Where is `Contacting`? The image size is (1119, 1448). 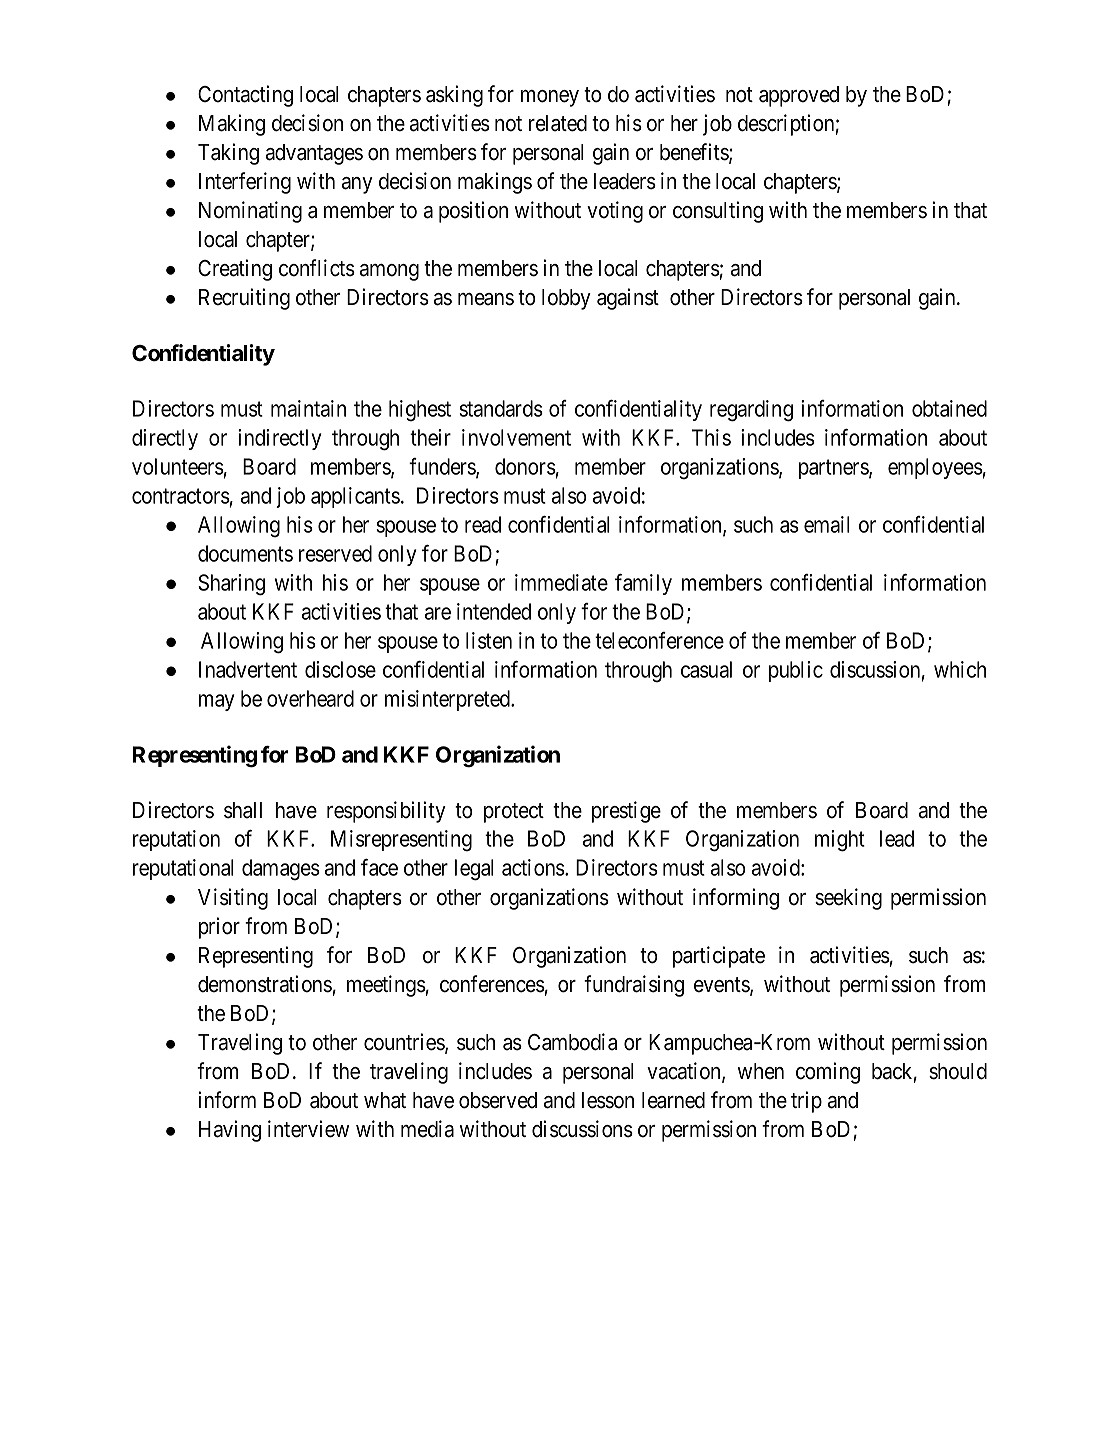
Contacting is located at coordinates (245, 96).
